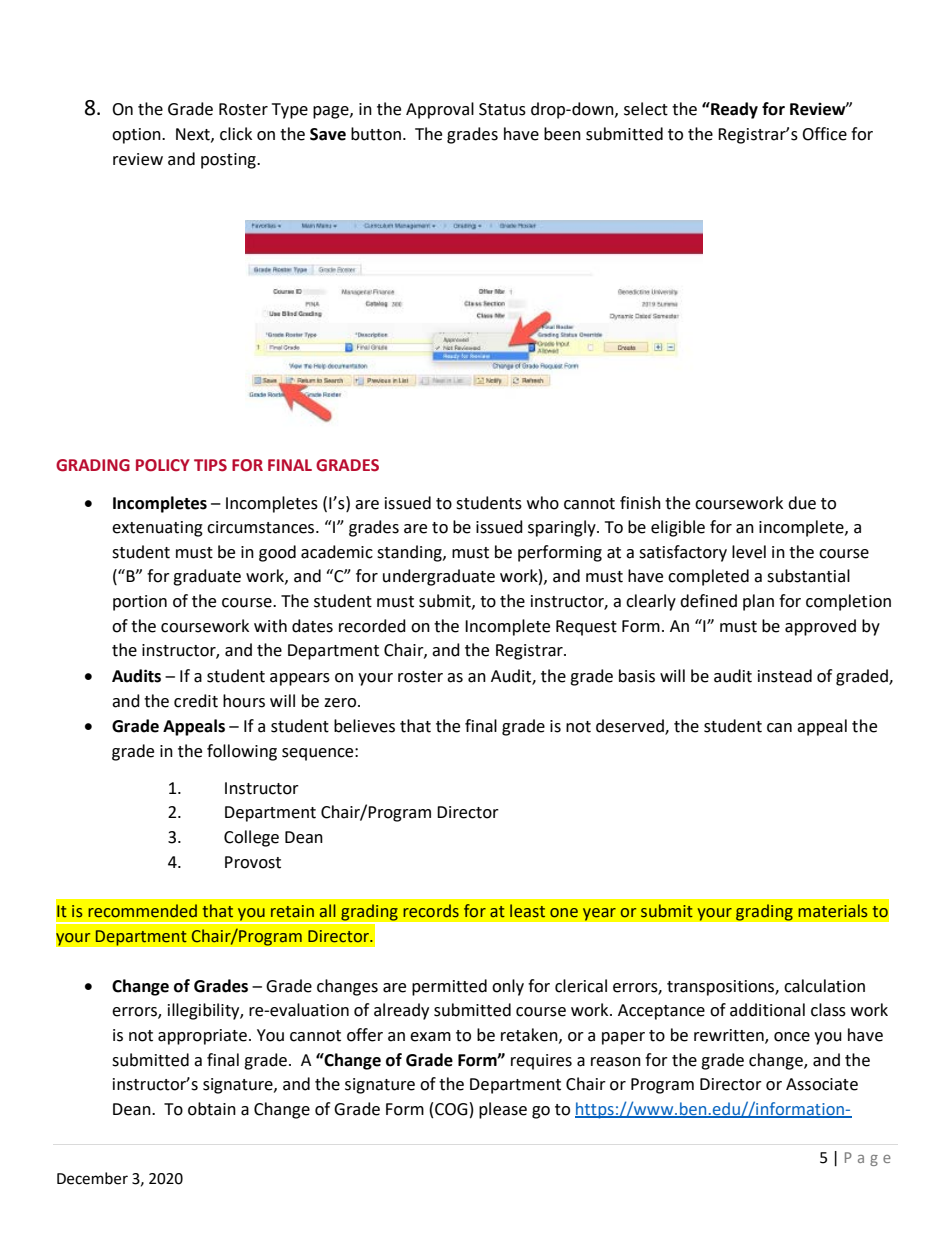  What do you see at coordinates (140, 603) in the screenshot?
I see `portion` at bounding box center [140, 603].
